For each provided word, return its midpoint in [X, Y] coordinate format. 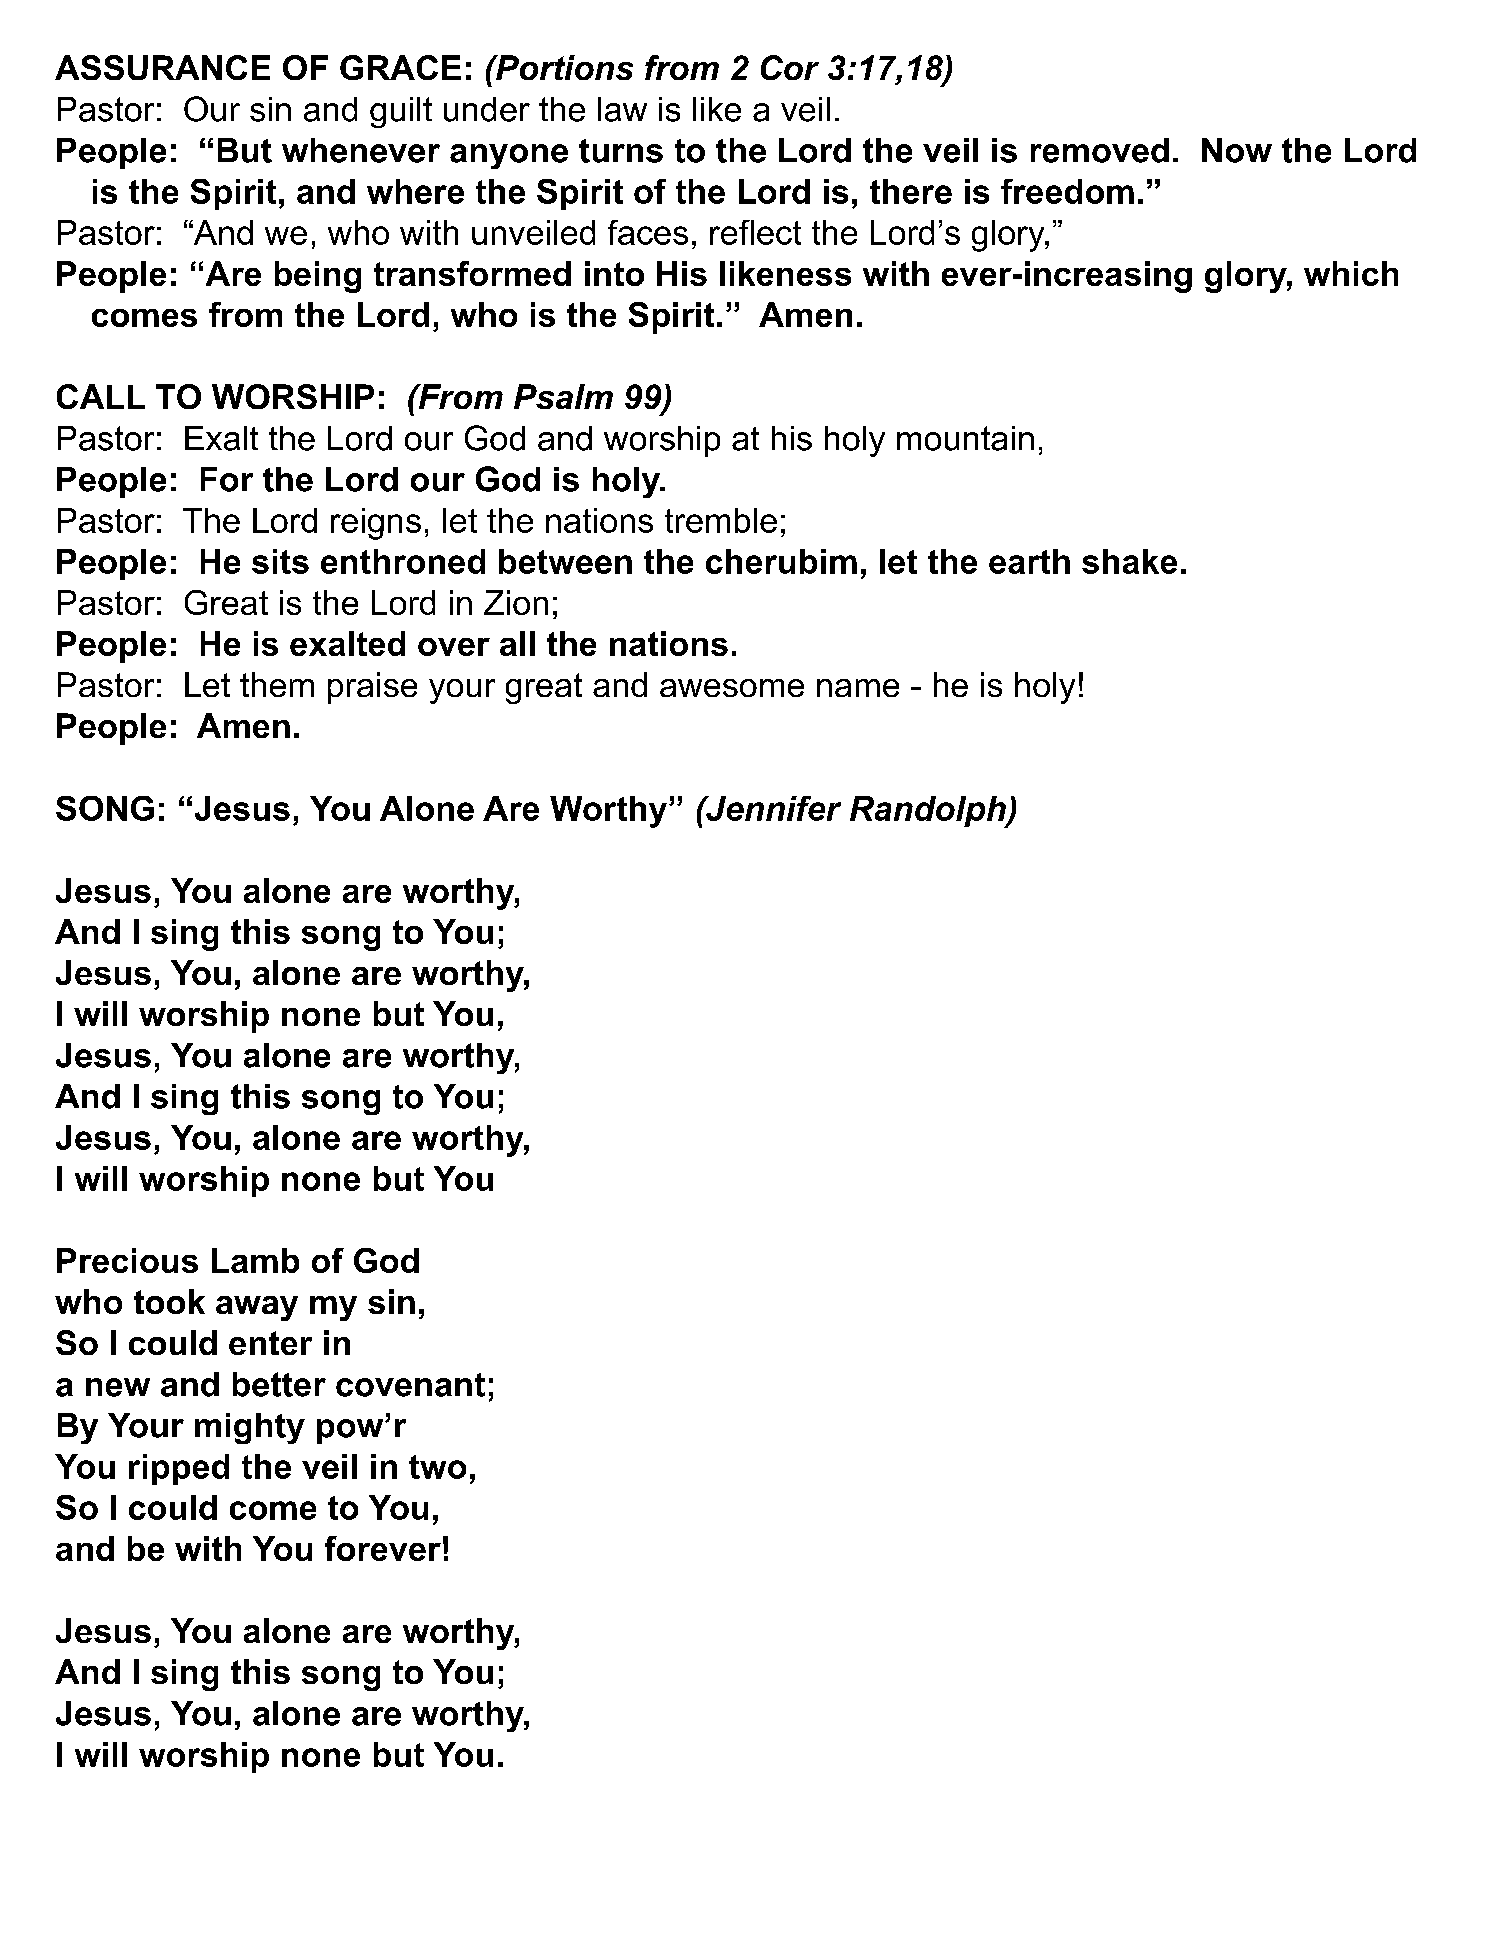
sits [280, 561]
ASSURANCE [162, 67]
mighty [250, 1428]
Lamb [255, 1260]
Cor [790, 67]
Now [1237, 150]
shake [1129, 561]
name [858, 688]
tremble [721, 520]
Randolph [929, 812]
